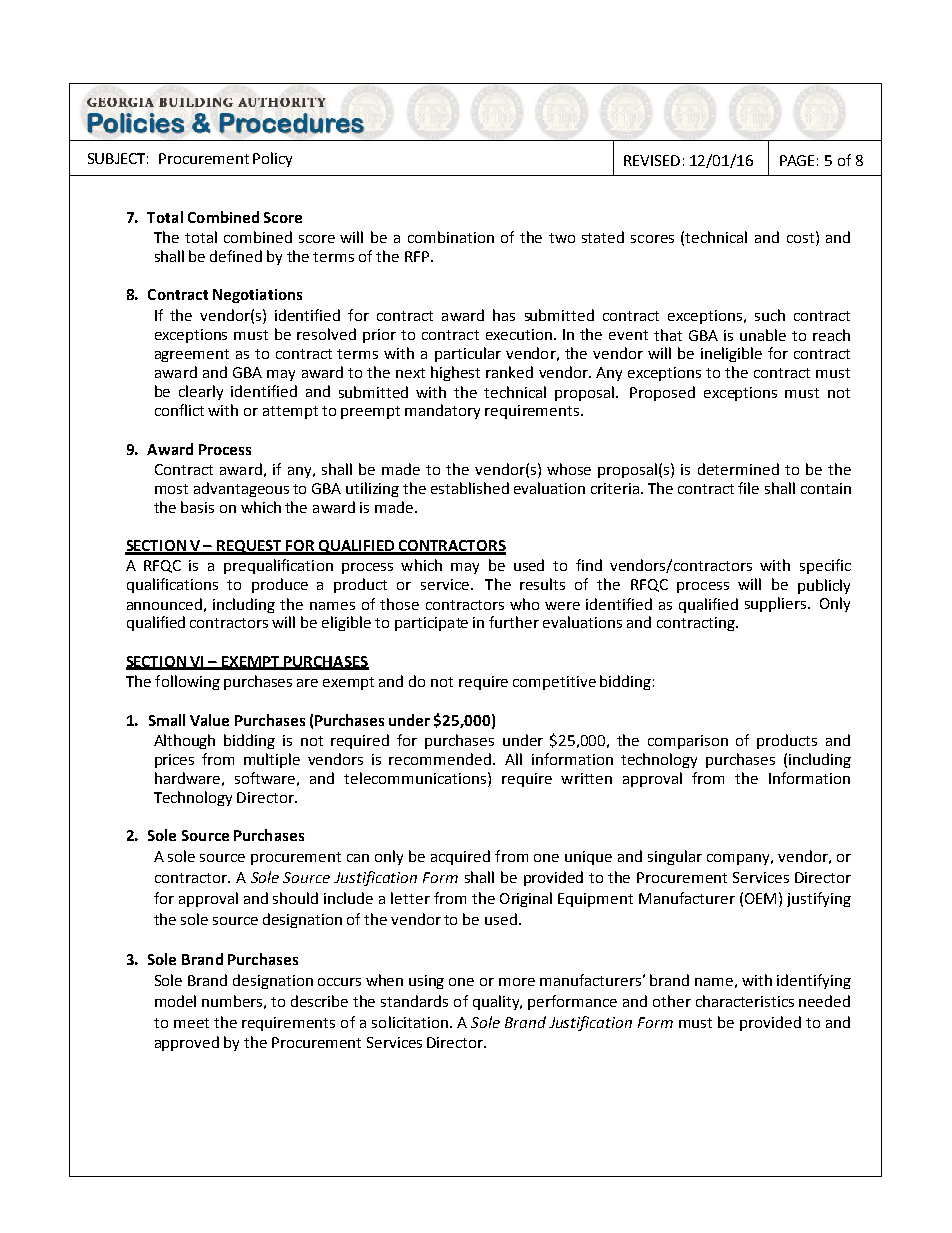 The height and width of the document is (1233, 952). What do you see at coordinates (191, 1023) in the document?
I see `meet` at bounding box center [191, 1023].
